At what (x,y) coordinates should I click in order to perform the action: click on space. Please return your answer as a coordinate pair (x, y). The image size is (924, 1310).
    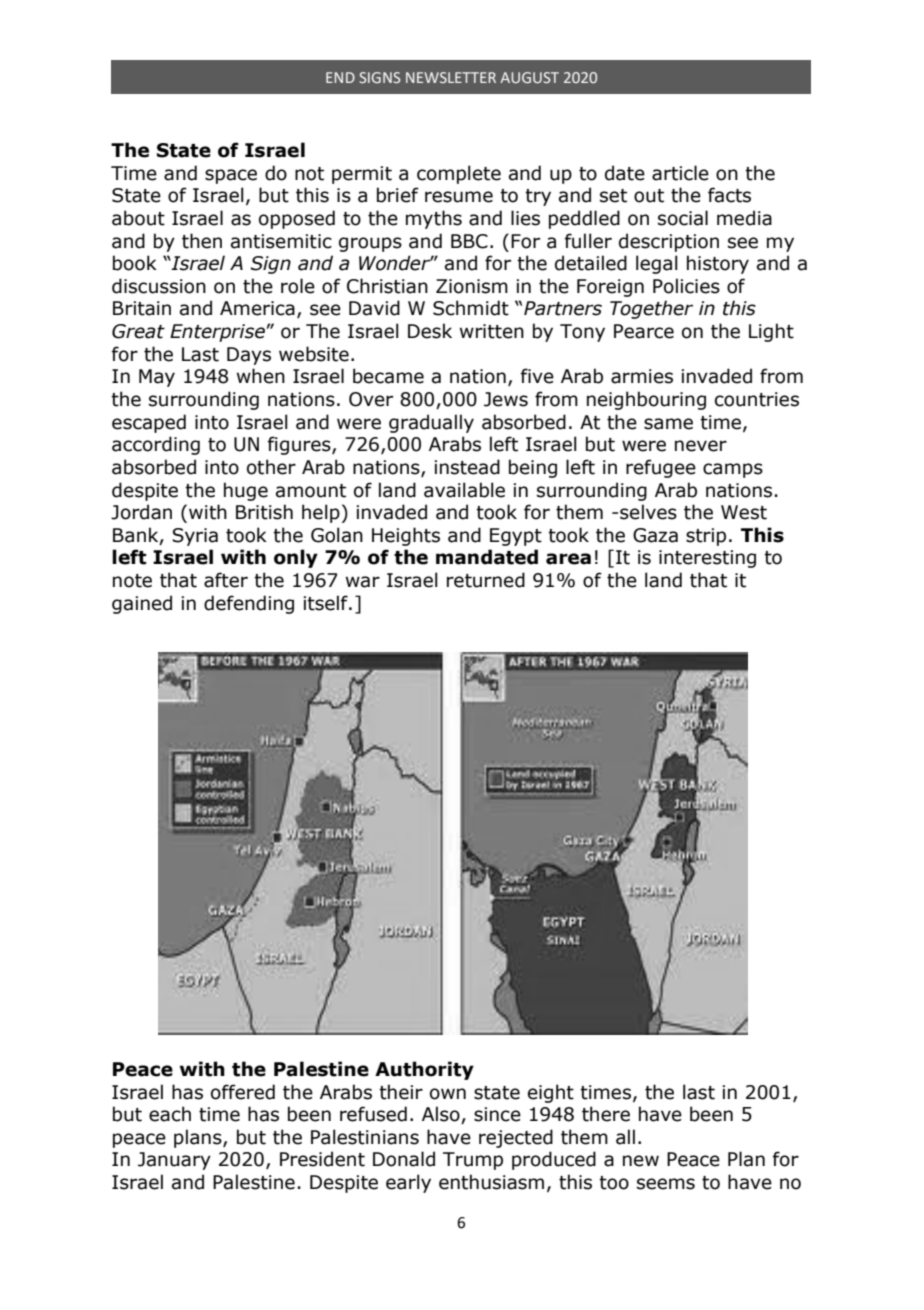
    Looking at the image, I should click on (231, 176).
